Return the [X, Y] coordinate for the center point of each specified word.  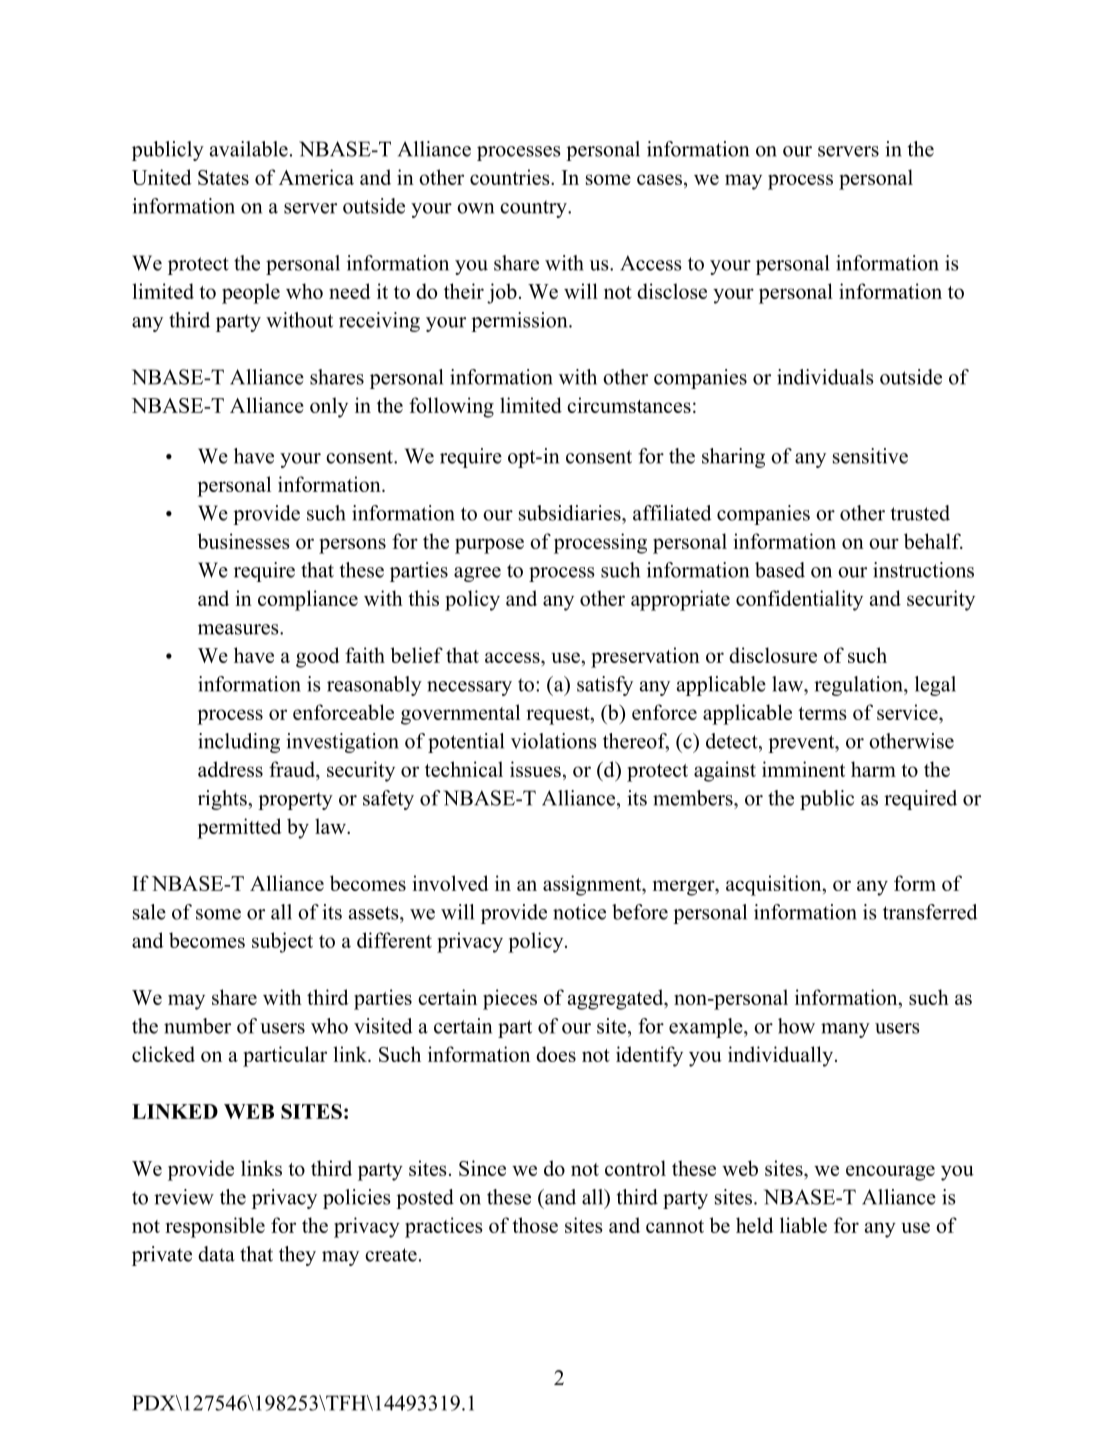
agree [477, 574]
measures [239, 629]
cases [659, 179]
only [329, 407]
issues [535, 769]
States [223, 177]
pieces [510, 999]
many [845, 1030]
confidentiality [799, 600]
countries [511, 177]
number [197, 1026]
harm [873, 769]
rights [223, 800]
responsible [215, 1227]
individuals [825, 377]
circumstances [629, 405]
